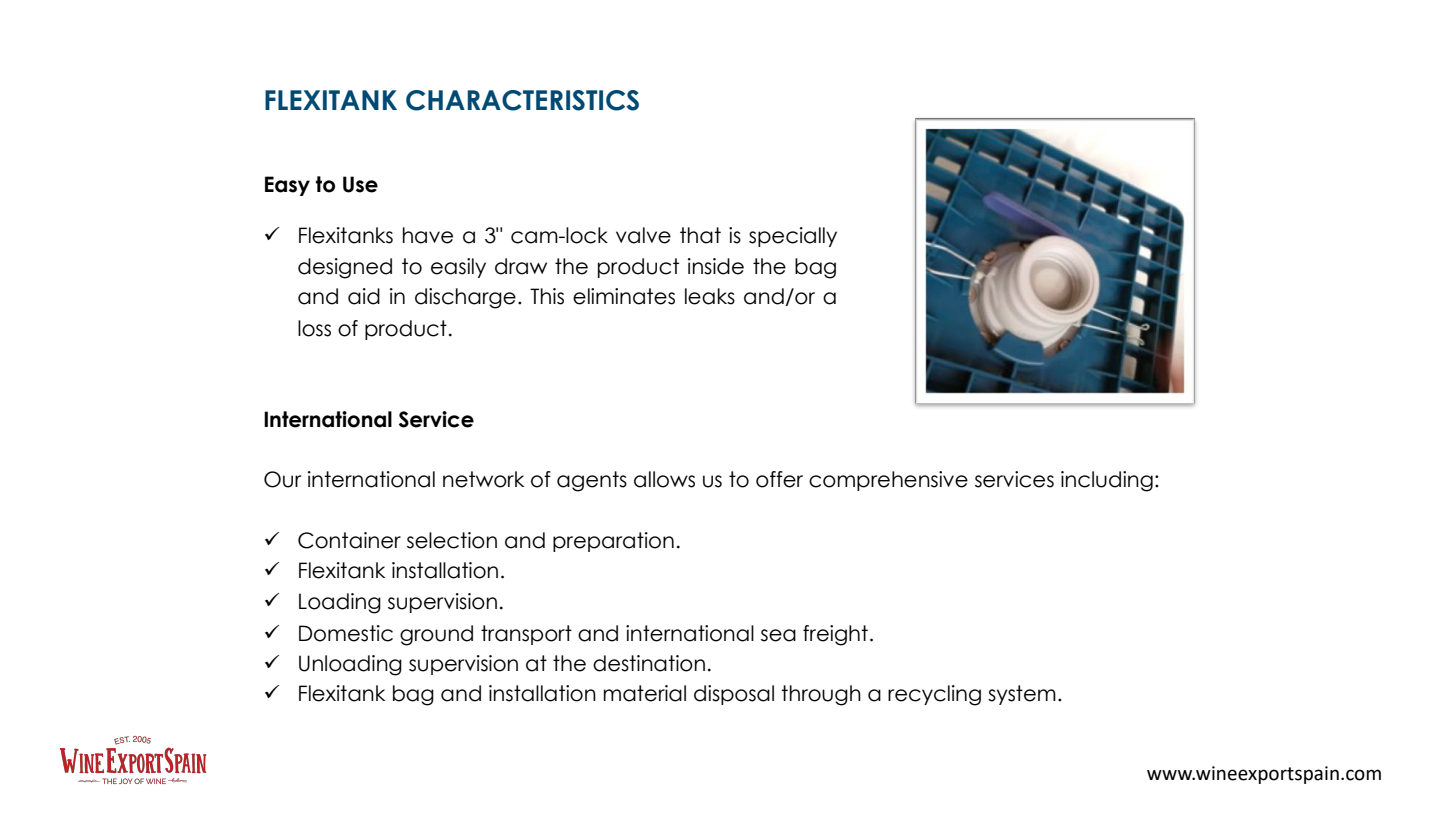  I want to click on allows, so click(664, 479).
